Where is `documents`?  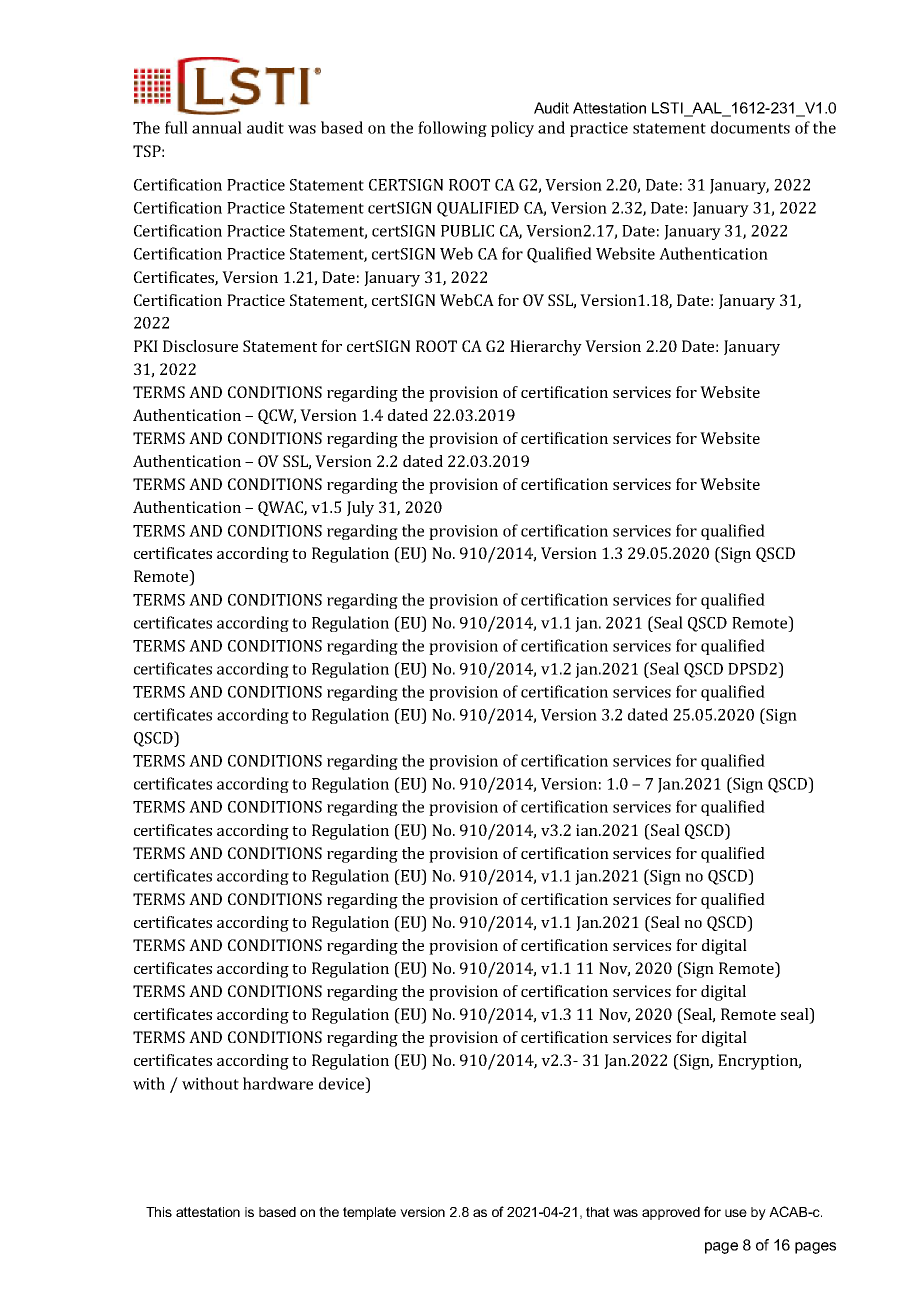 documents is located at coordinates (750, 127).
